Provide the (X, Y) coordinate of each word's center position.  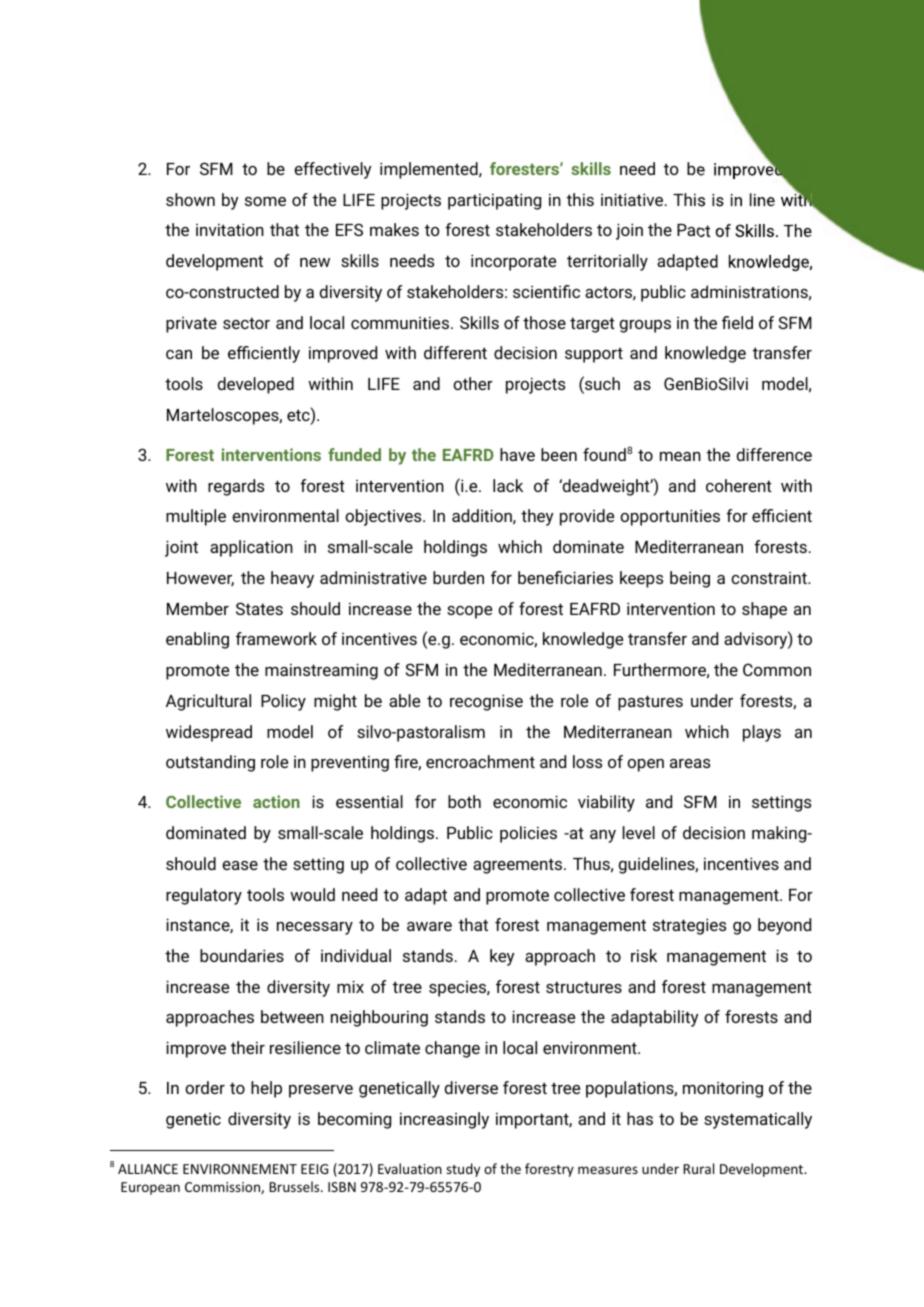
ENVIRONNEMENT (240, 1169)
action (276, 801)
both (464, 801)
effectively (332, 170)
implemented (430, 170)
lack (508, 485)
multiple (196, 517)
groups (645, 326)
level (638, 832)
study (463, 1170)
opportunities (670, 517)
